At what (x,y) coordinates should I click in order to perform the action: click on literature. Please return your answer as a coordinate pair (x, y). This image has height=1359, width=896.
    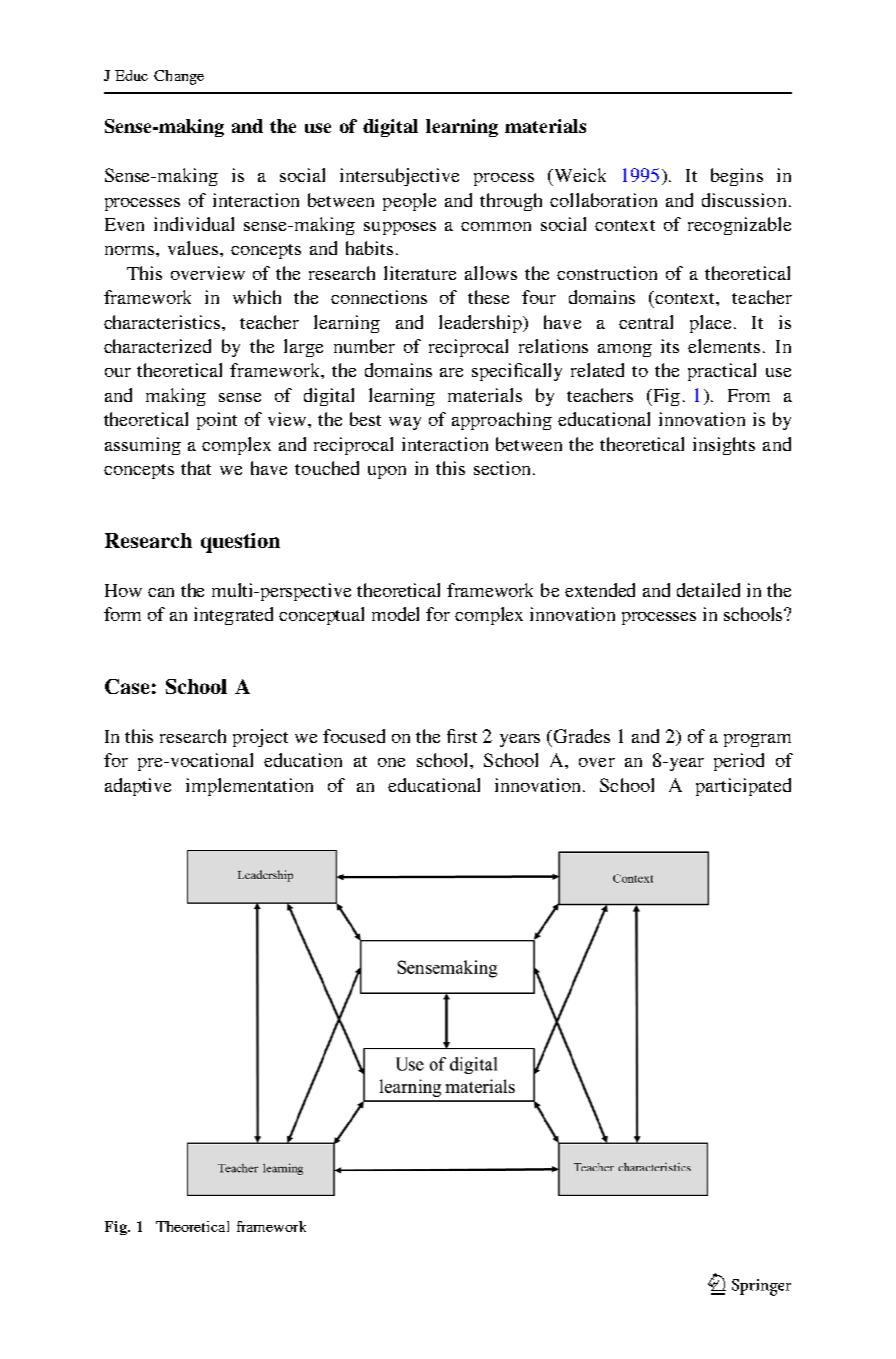
    Looking at the image, I should click on (420, 273).
